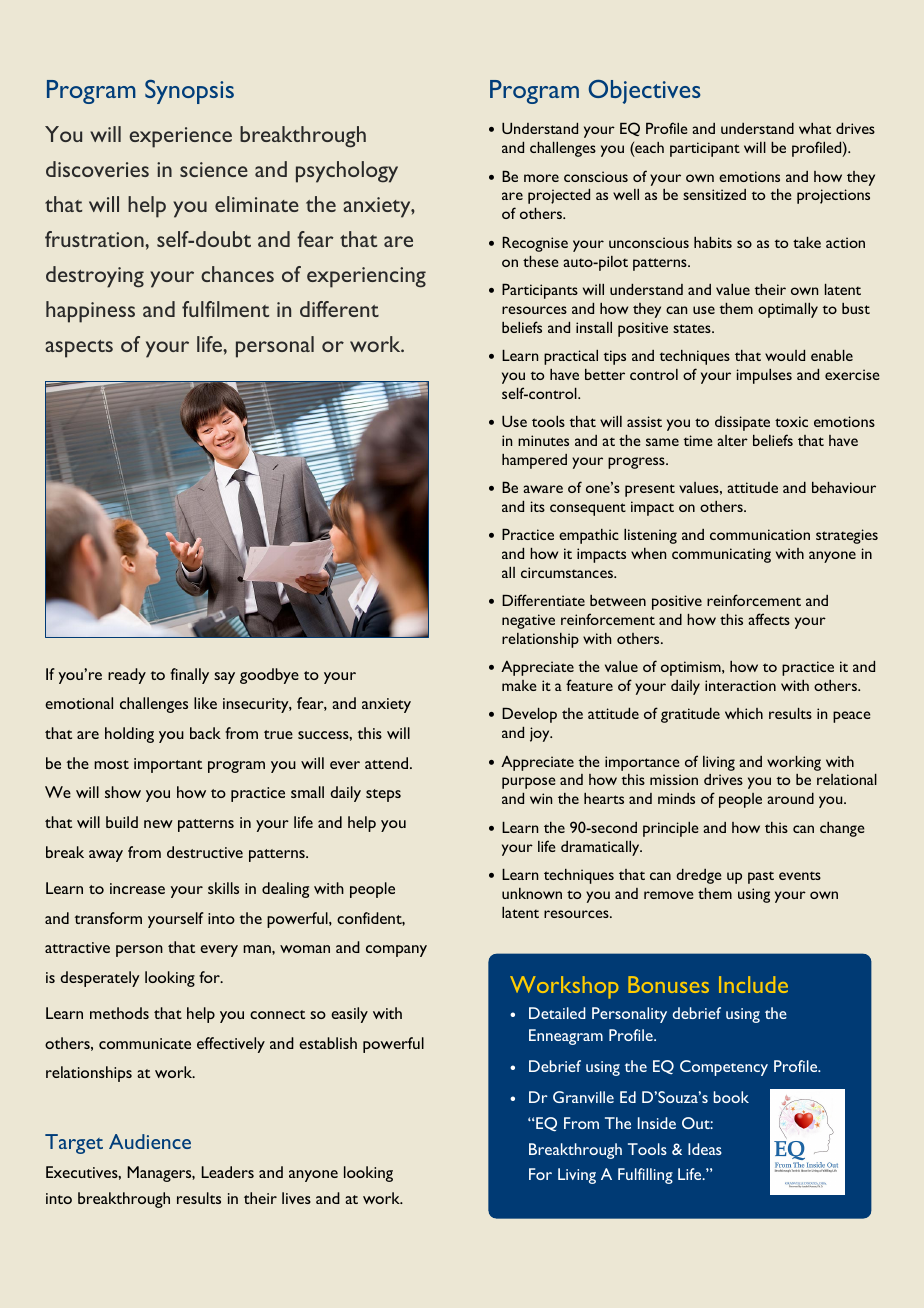  Describe the element at coordinates (158, 824) in the screenshot. I see `new` at that location.
